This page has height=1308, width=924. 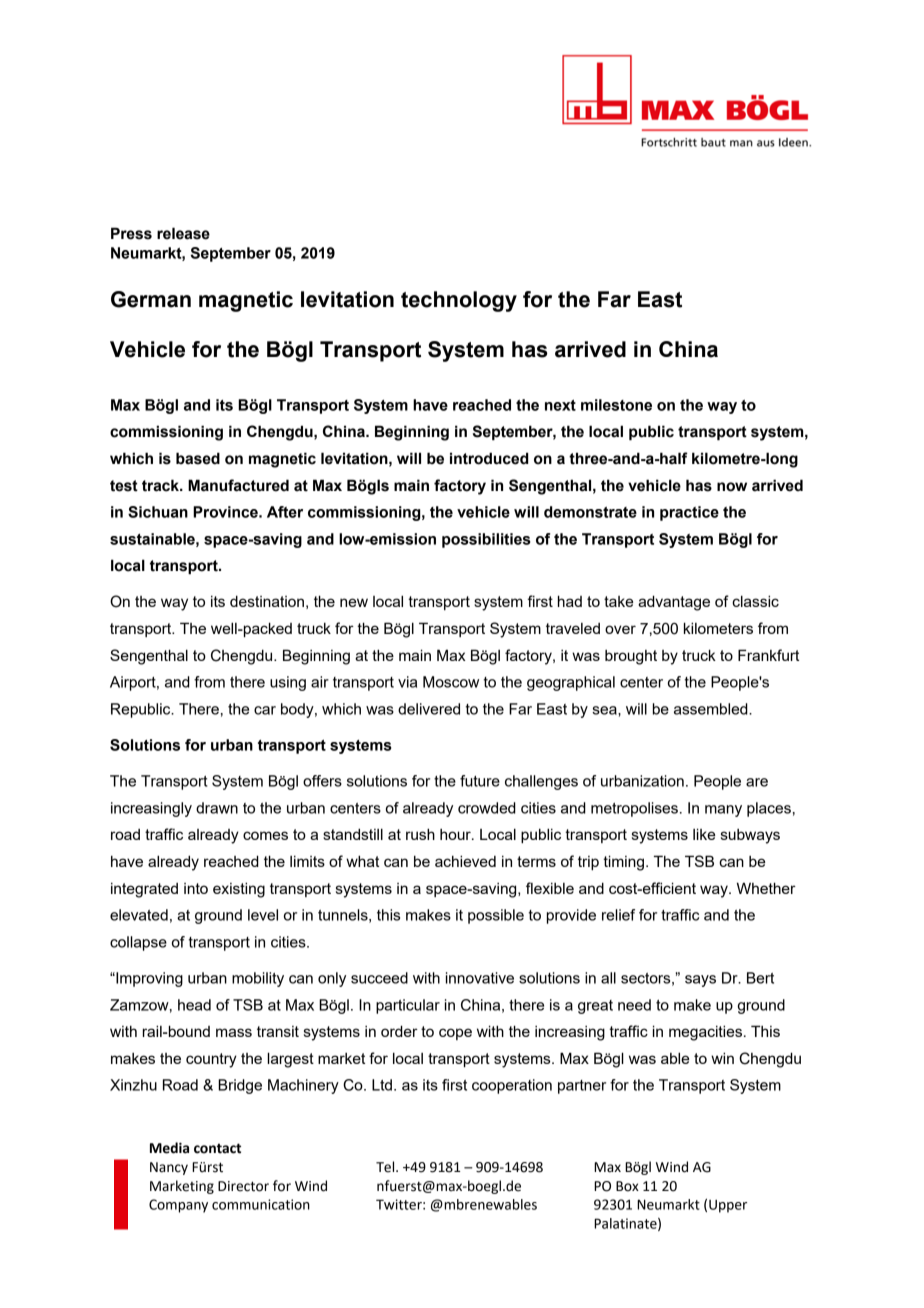 I want to click on technology, so click(x=459, y=301).
